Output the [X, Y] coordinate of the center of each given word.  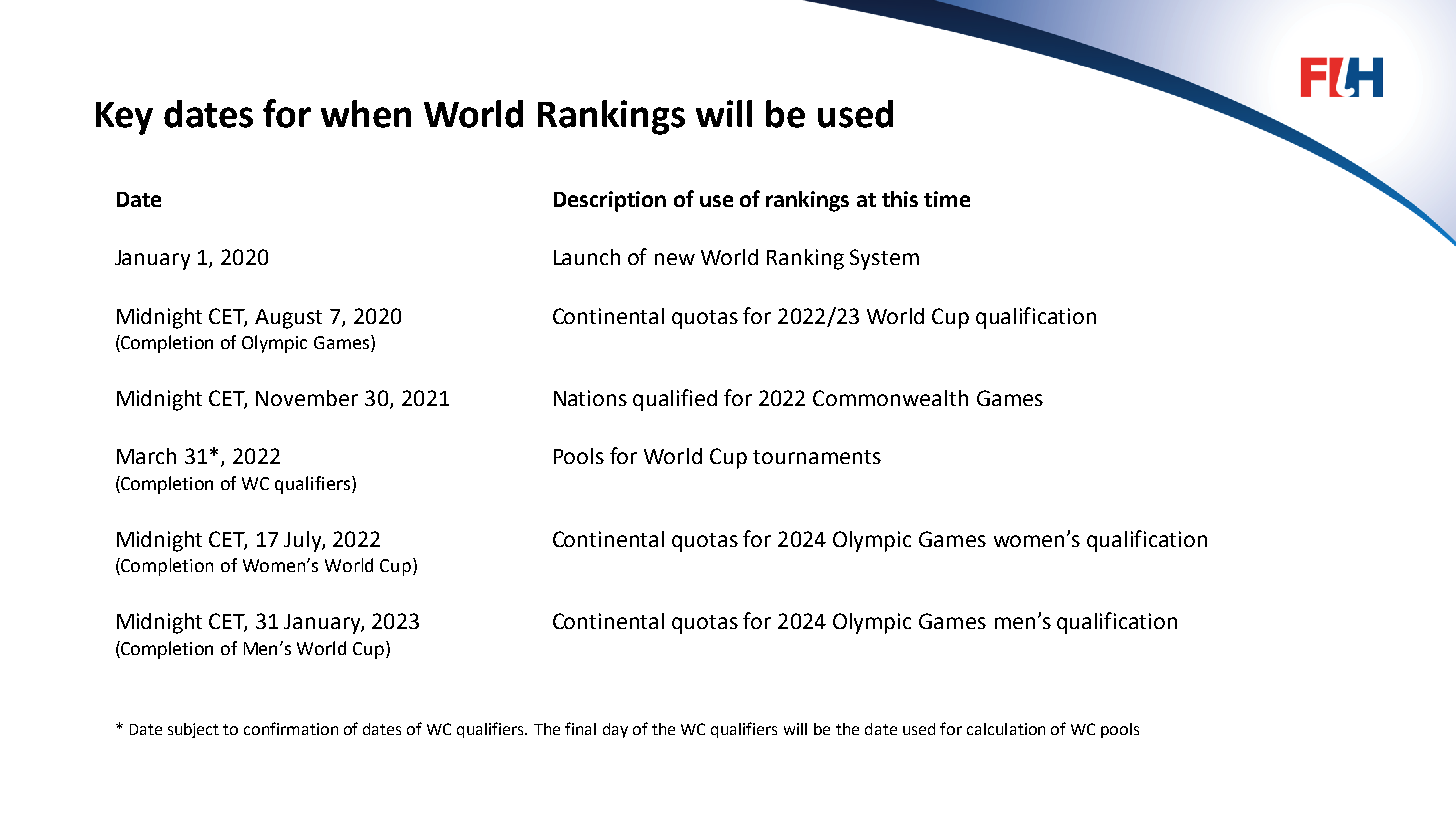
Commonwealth [890, 398]
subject [193, 730]
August [288, 319]
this [900, 199]
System [884, 259]
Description [610, 201]
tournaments [817, 457]
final [580, 728]
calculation [1006, 729]
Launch [587, 257]
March [146, 456]
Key [124, 118]
